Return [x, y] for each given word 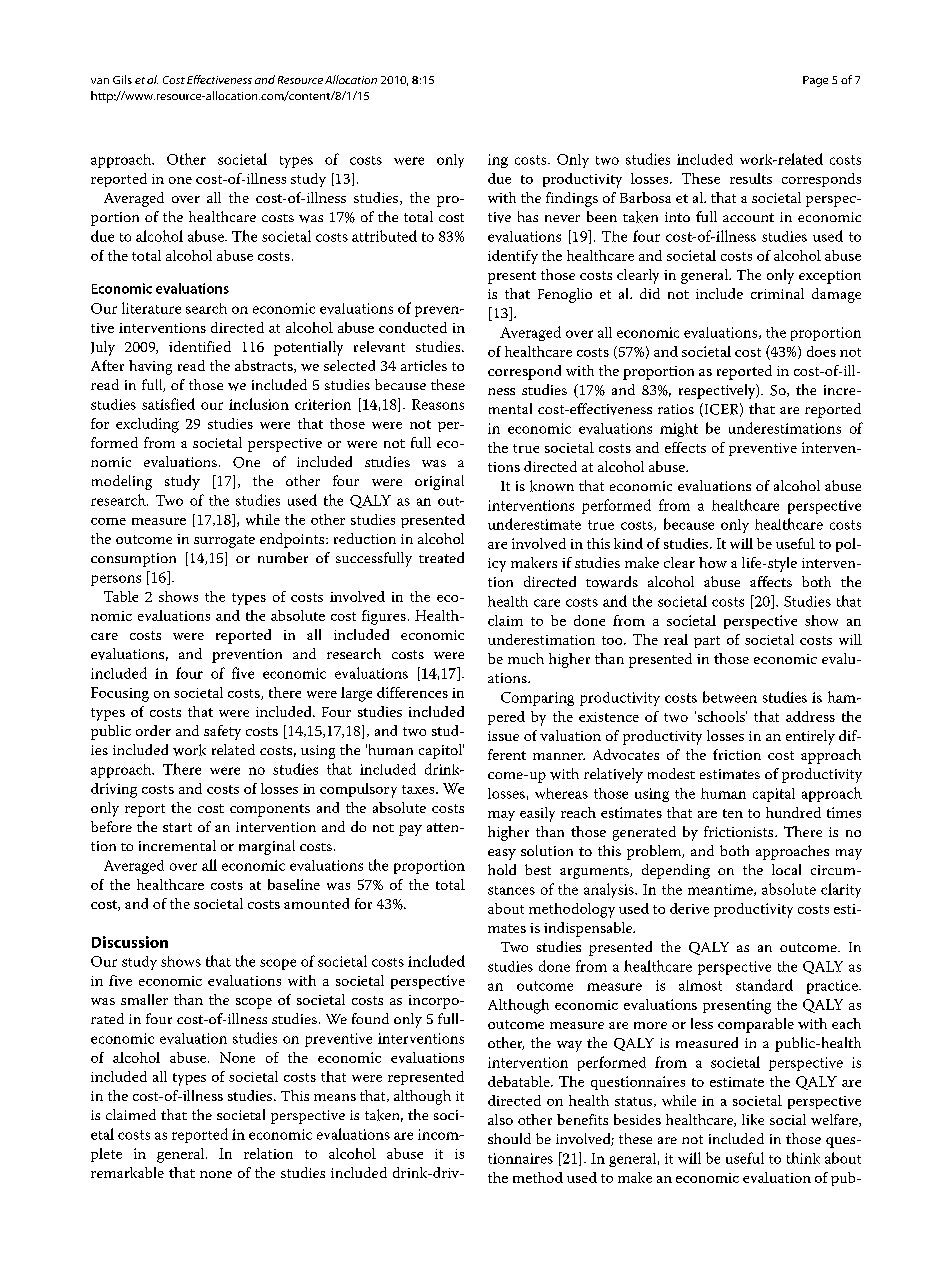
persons [116, 580]
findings [572, 199]
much [526, 658]
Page [815, 81]
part [707, 642]
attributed [384, 236]
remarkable [127, 1172]
